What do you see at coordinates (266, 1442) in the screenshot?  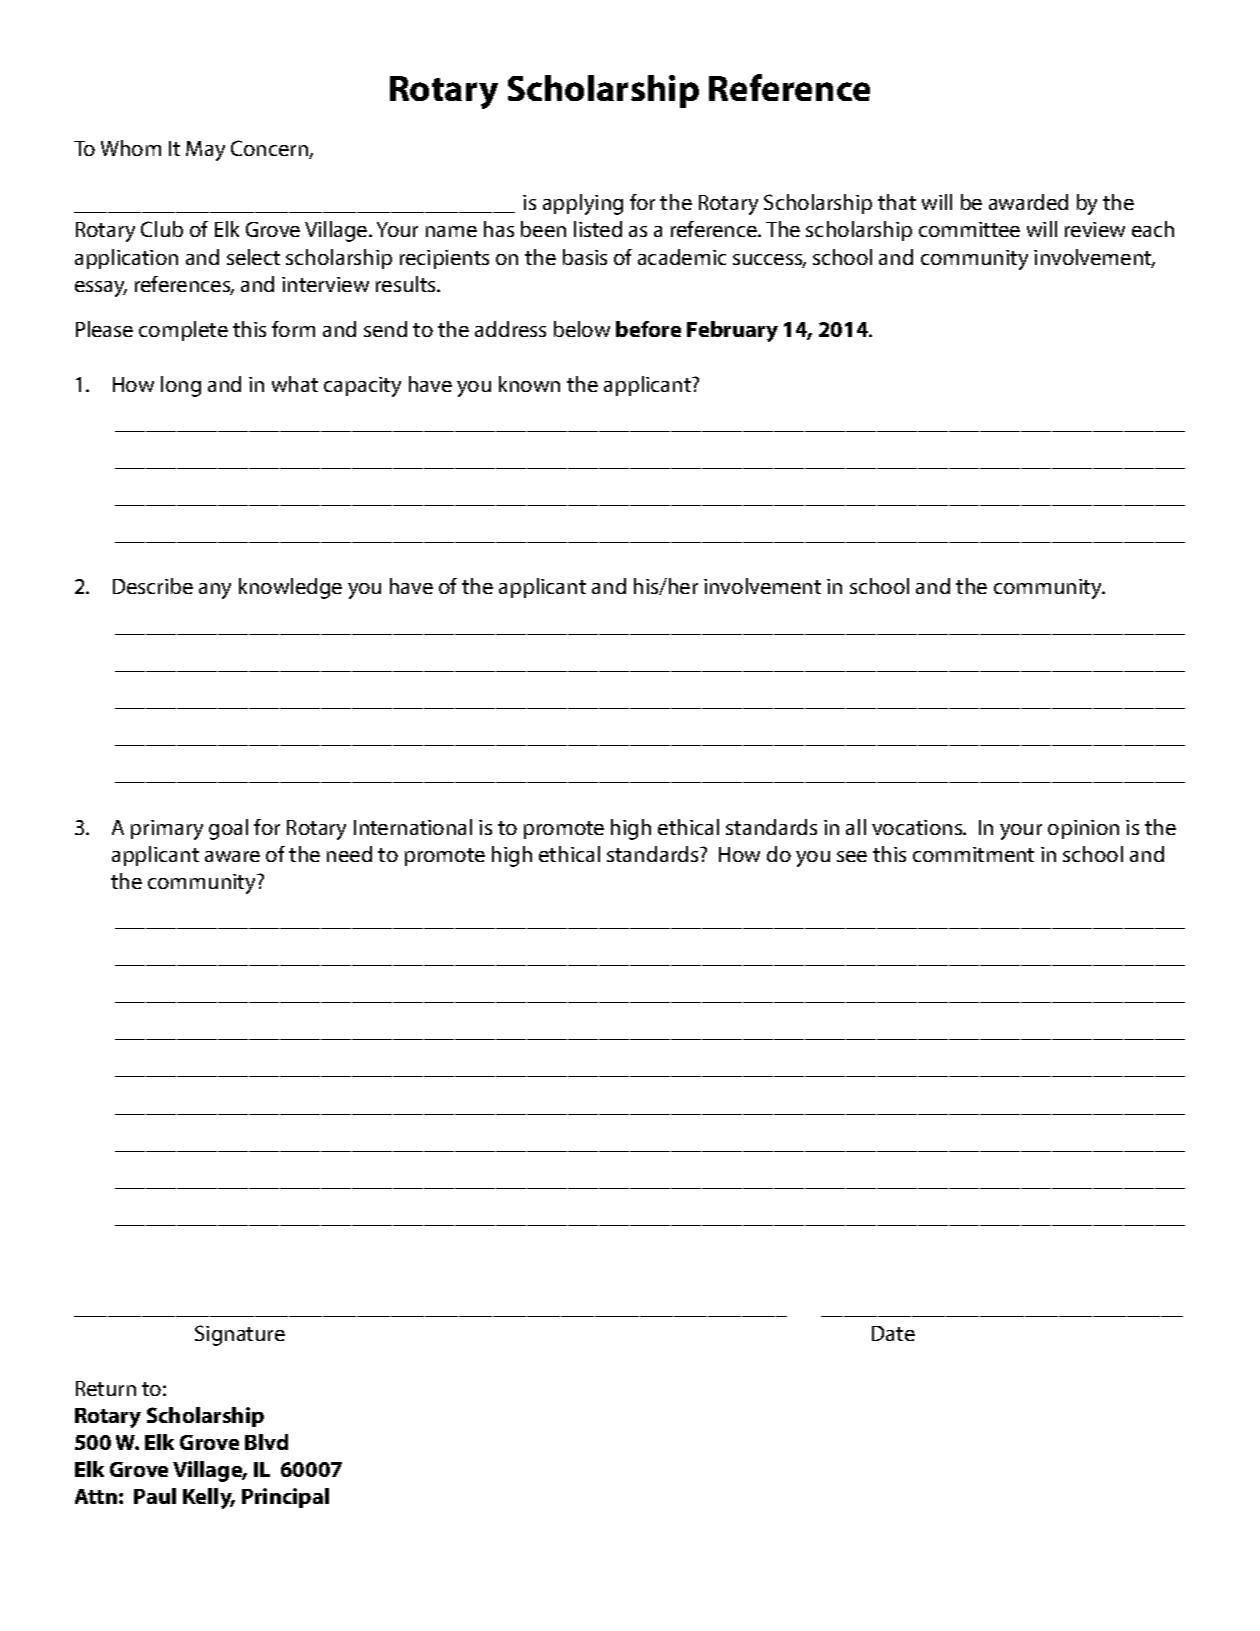 I see `Blvd` at bounding box center [266, 1442].
